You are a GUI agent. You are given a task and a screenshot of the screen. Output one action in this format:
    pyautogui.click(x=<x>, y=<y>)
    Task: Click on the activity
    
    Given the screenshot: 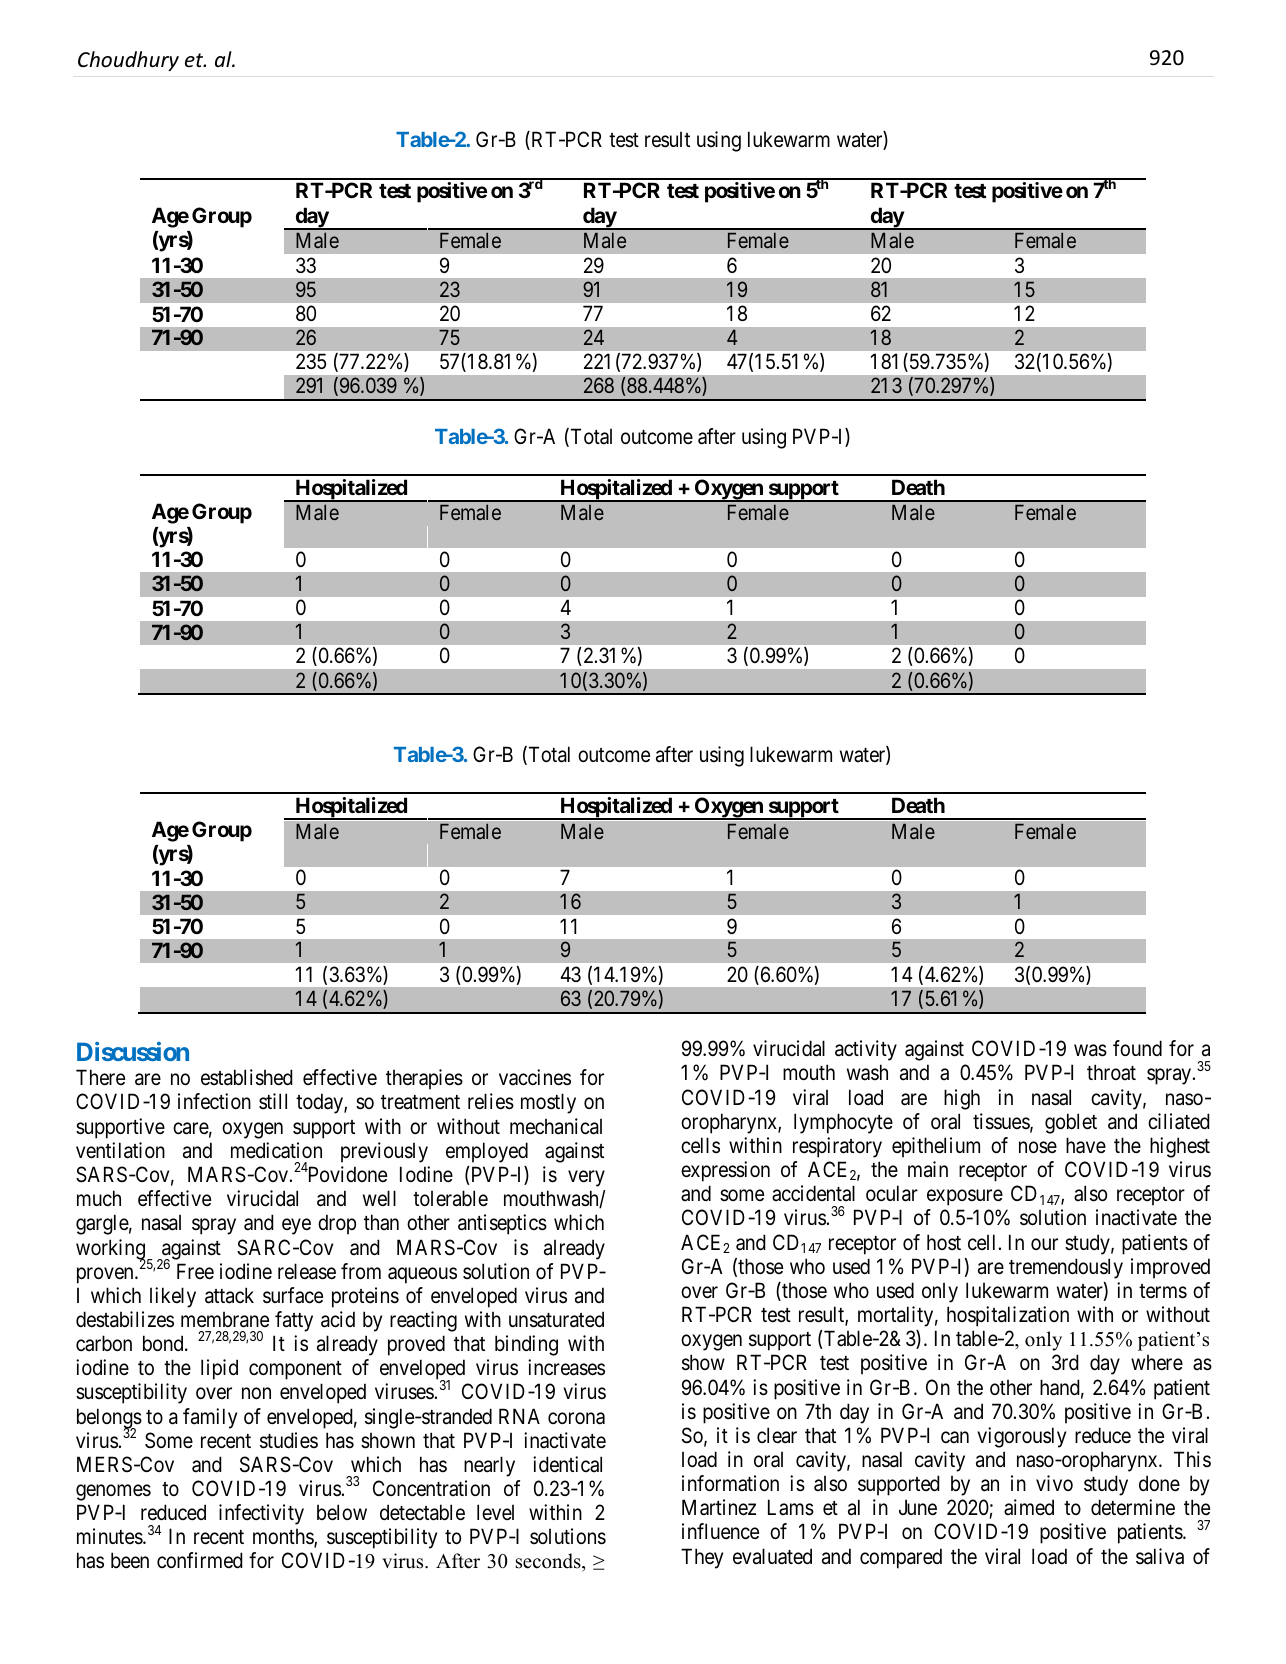 What is the action you would take?
    pyautogui.click(x=866, y=1050)
